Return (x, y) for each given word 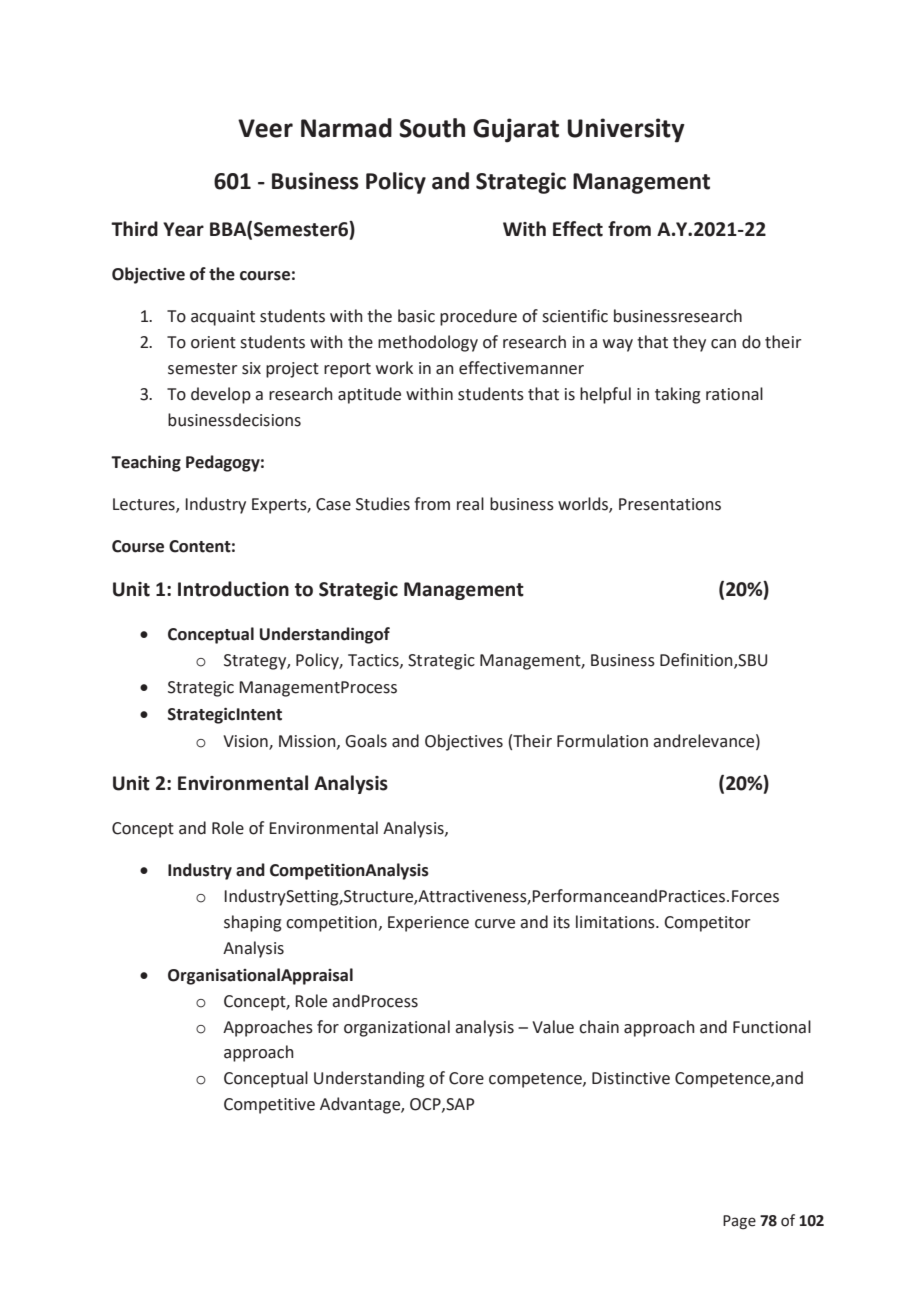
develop (221, 395)
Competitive (269, 1106)
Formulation (602, 741)
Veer (265, 128)
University (626, 130)
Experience (428, 924)
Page (739, 1222)
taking (678, 395)
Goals (366, 741)
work (394, 368)
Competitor (707, 924)
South (432, 128)
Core (466, 1078)
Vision (246, 742)
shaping (253, 923)
